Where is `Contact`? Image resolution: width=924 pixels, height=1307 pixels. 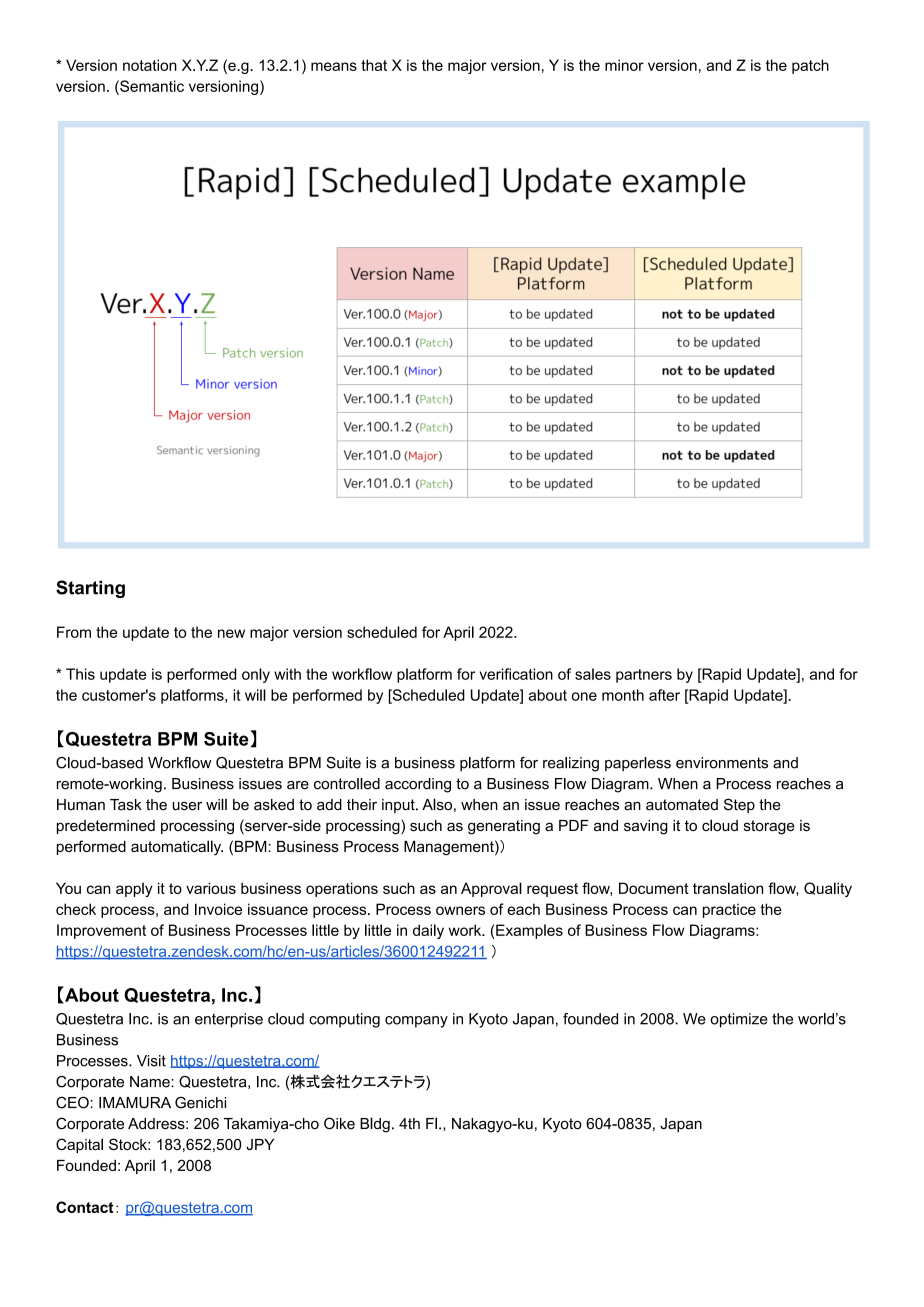
Contact is located at coordinates (85, 1207).
